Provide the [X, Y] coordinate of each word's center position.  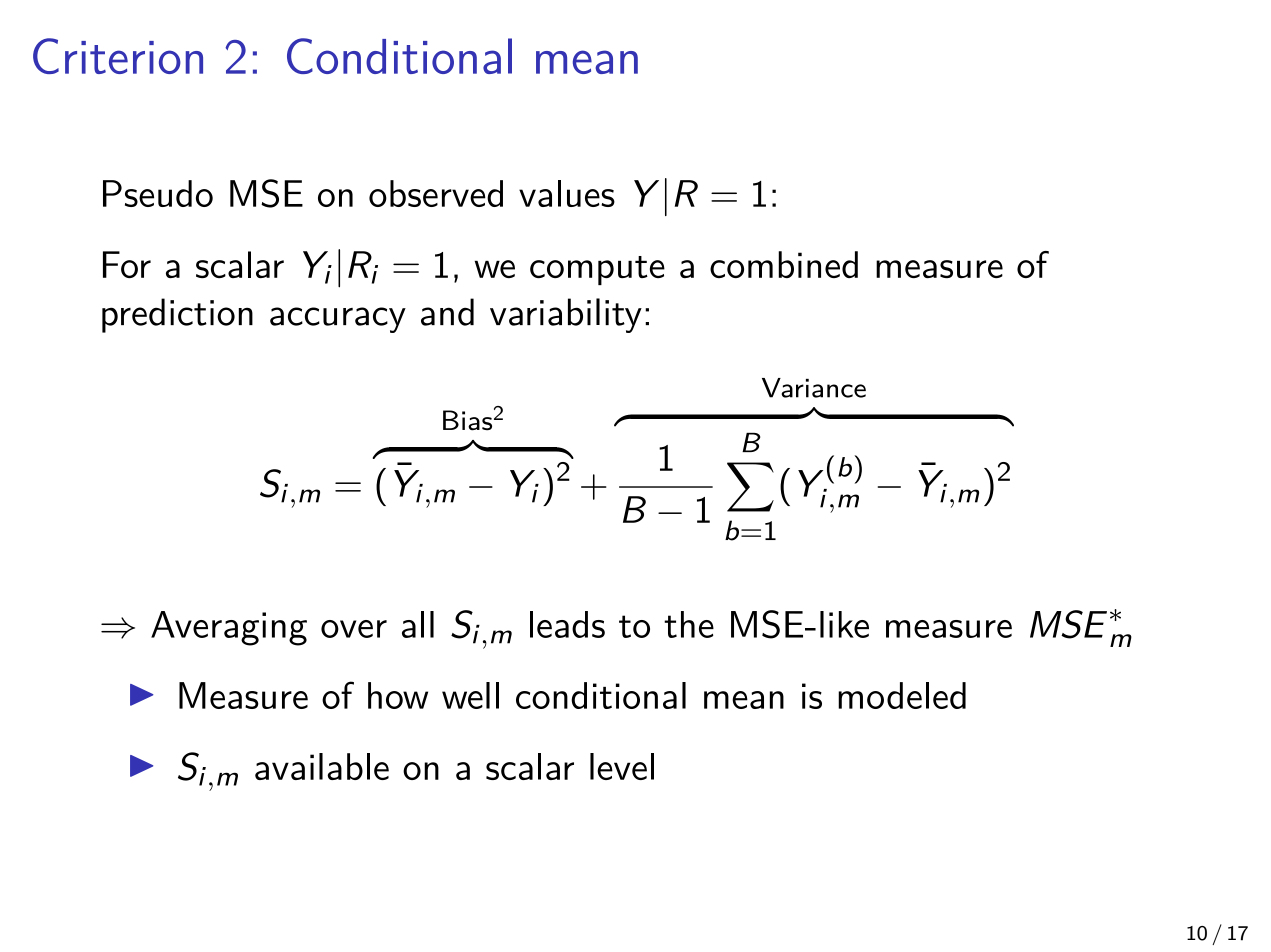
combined [784, 264]
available [322, 766]
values [567, 193]
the [689, 624]
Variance [814, 388]
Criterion [118, 56]
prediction [177, 315]
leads [567, 624]
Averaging [229, 628]
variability [566, 315]
